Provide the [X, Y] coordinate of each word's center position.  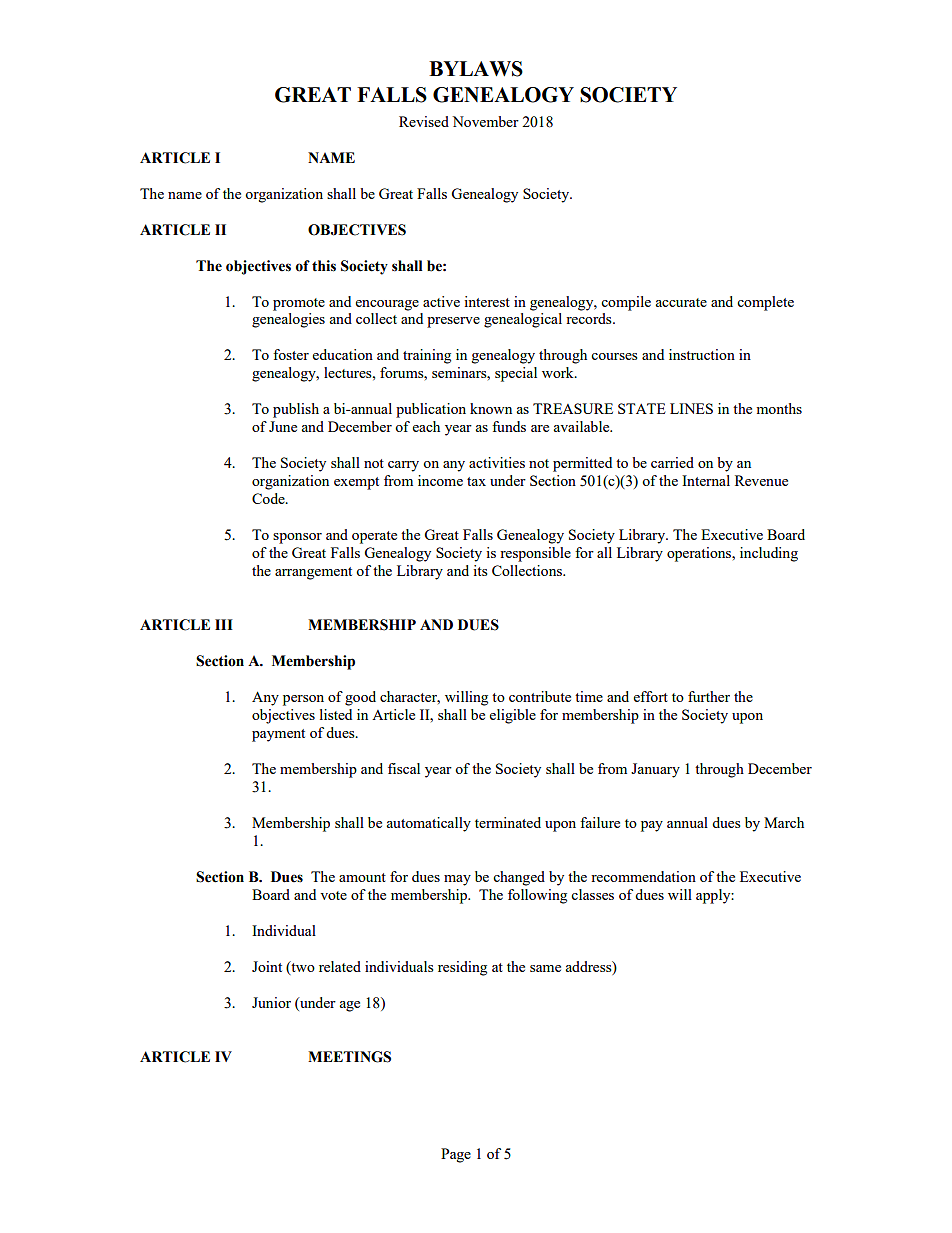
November [485, 121]
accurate [681, 302]
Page [456, 1155]
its [480, 570]
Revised [424, 121]
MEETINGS [349, 1057]
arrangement [313, 573]
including [769, 554]
